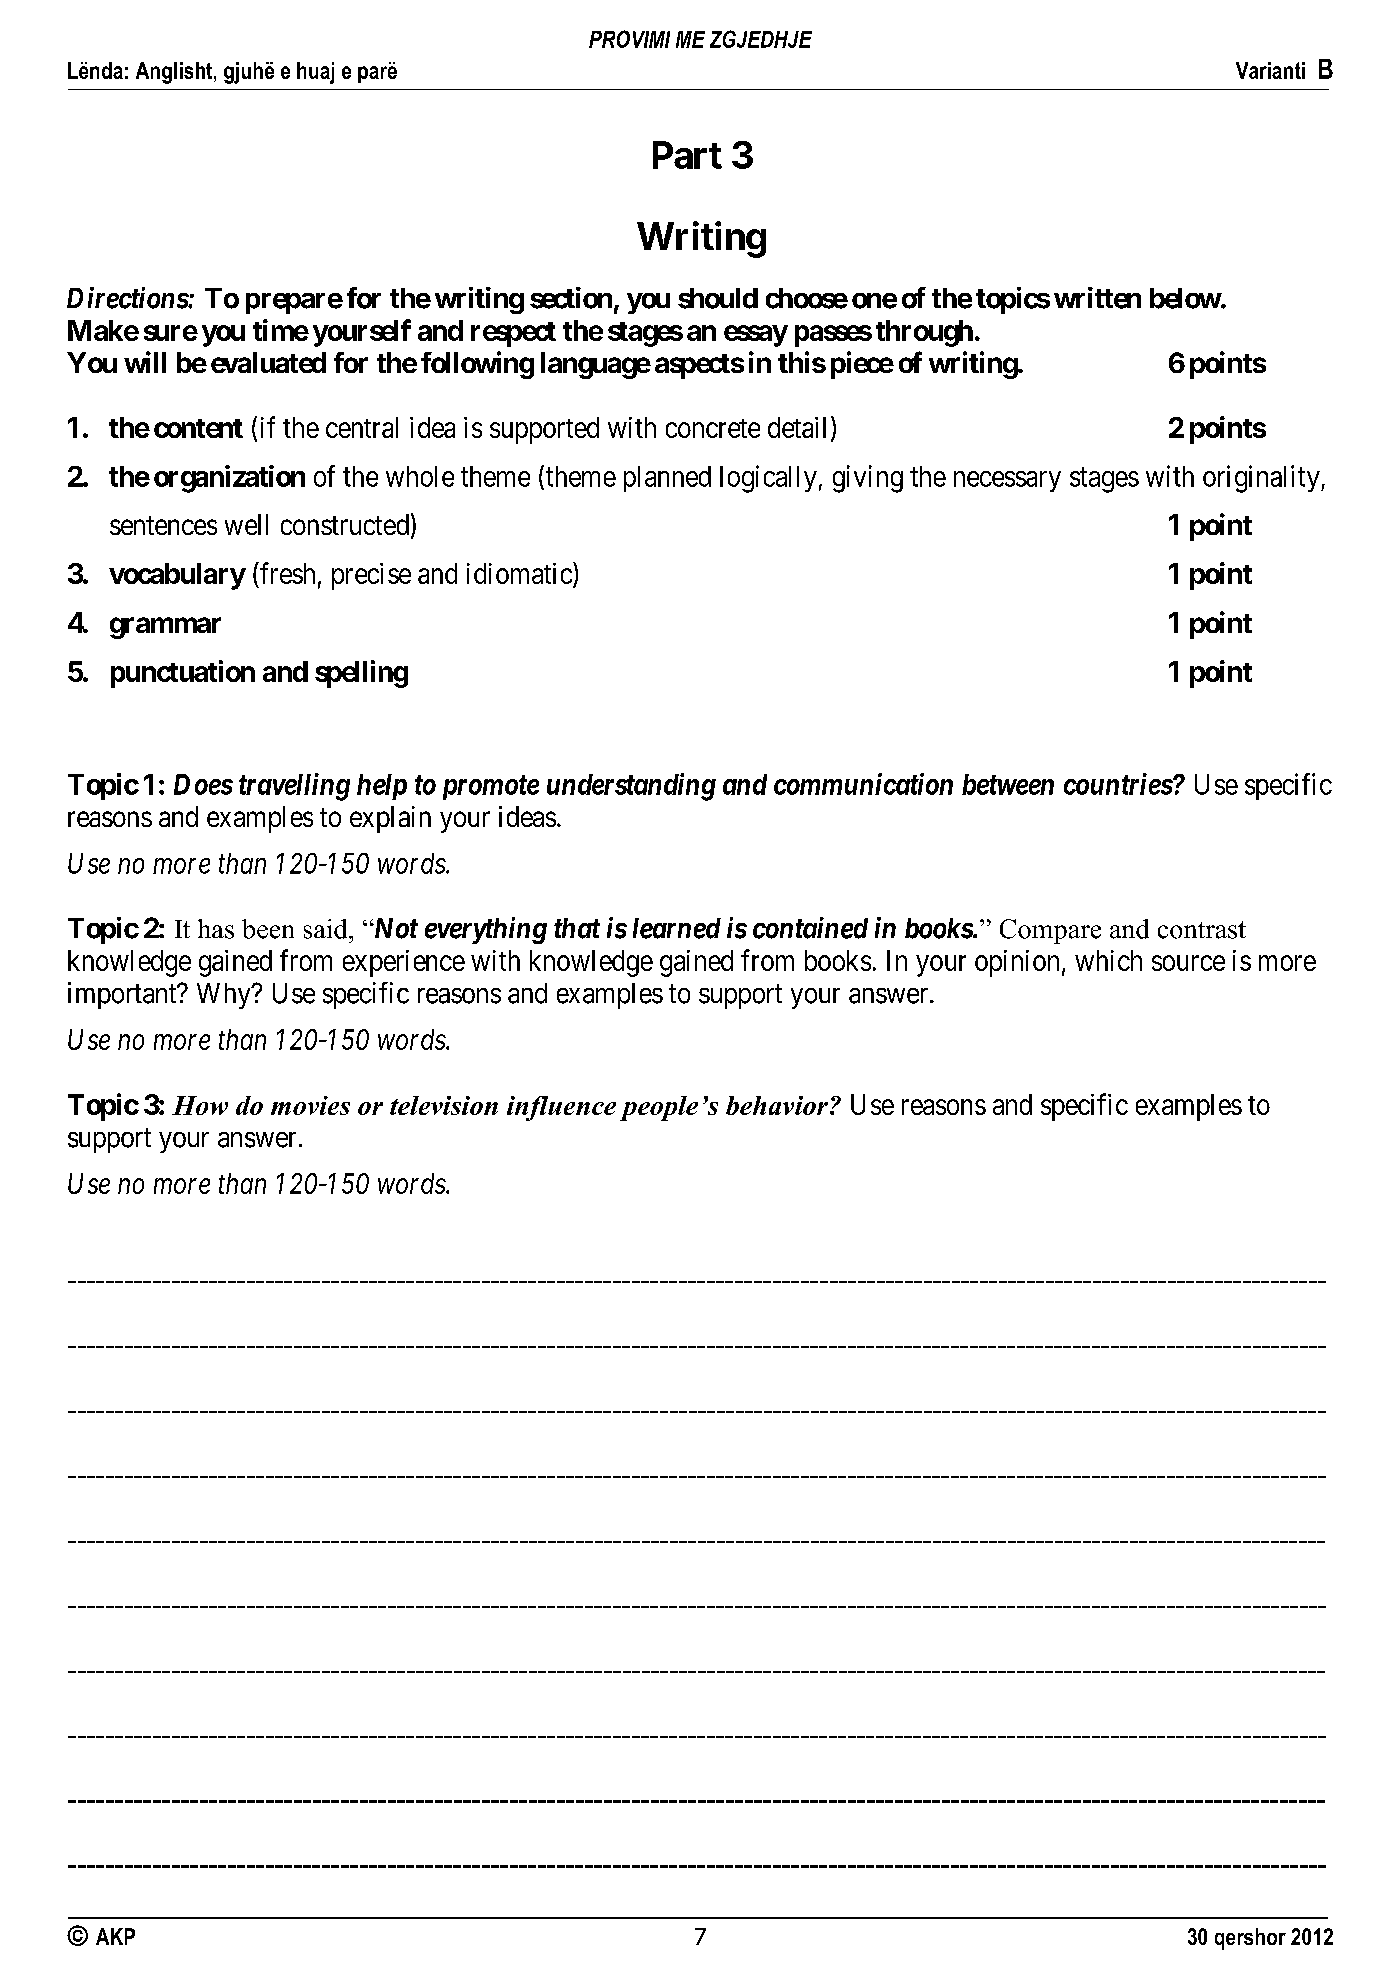  I want to click on evaluated, so click(268, 362).
